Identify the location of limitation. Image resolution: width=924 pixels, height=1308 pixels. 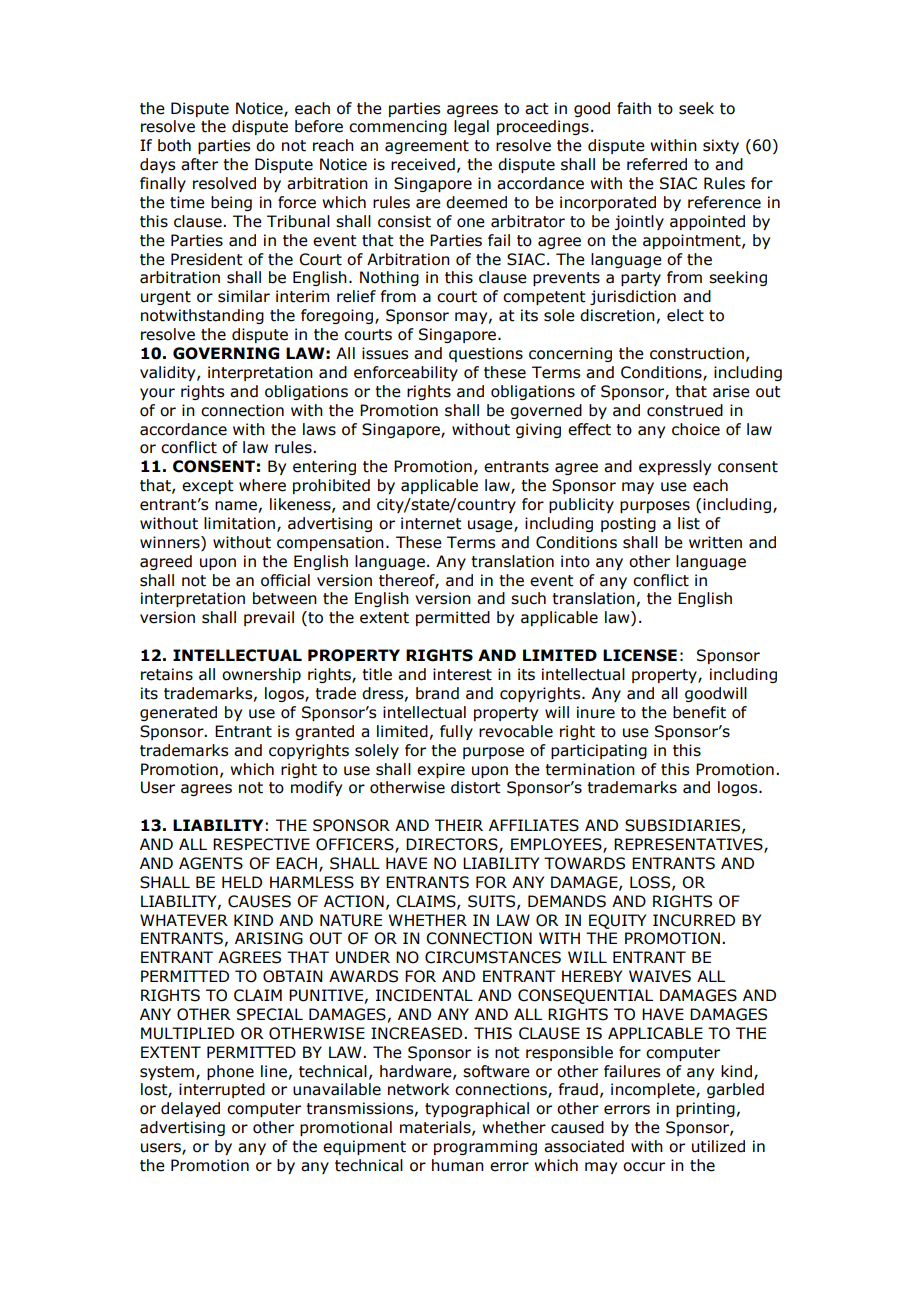
(241, 524).
